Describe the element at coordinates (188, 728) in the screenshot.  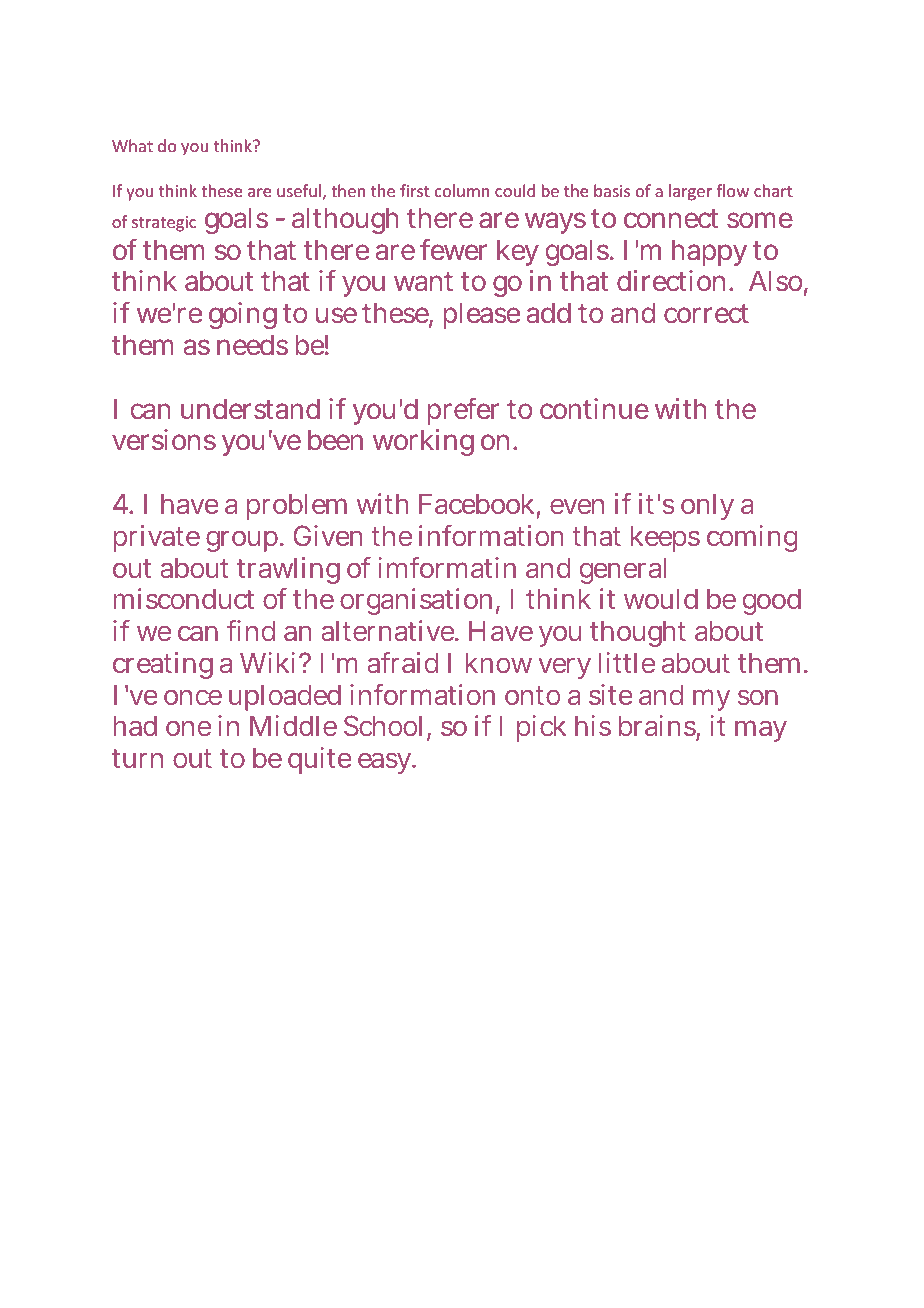
I see `one` at that location.
